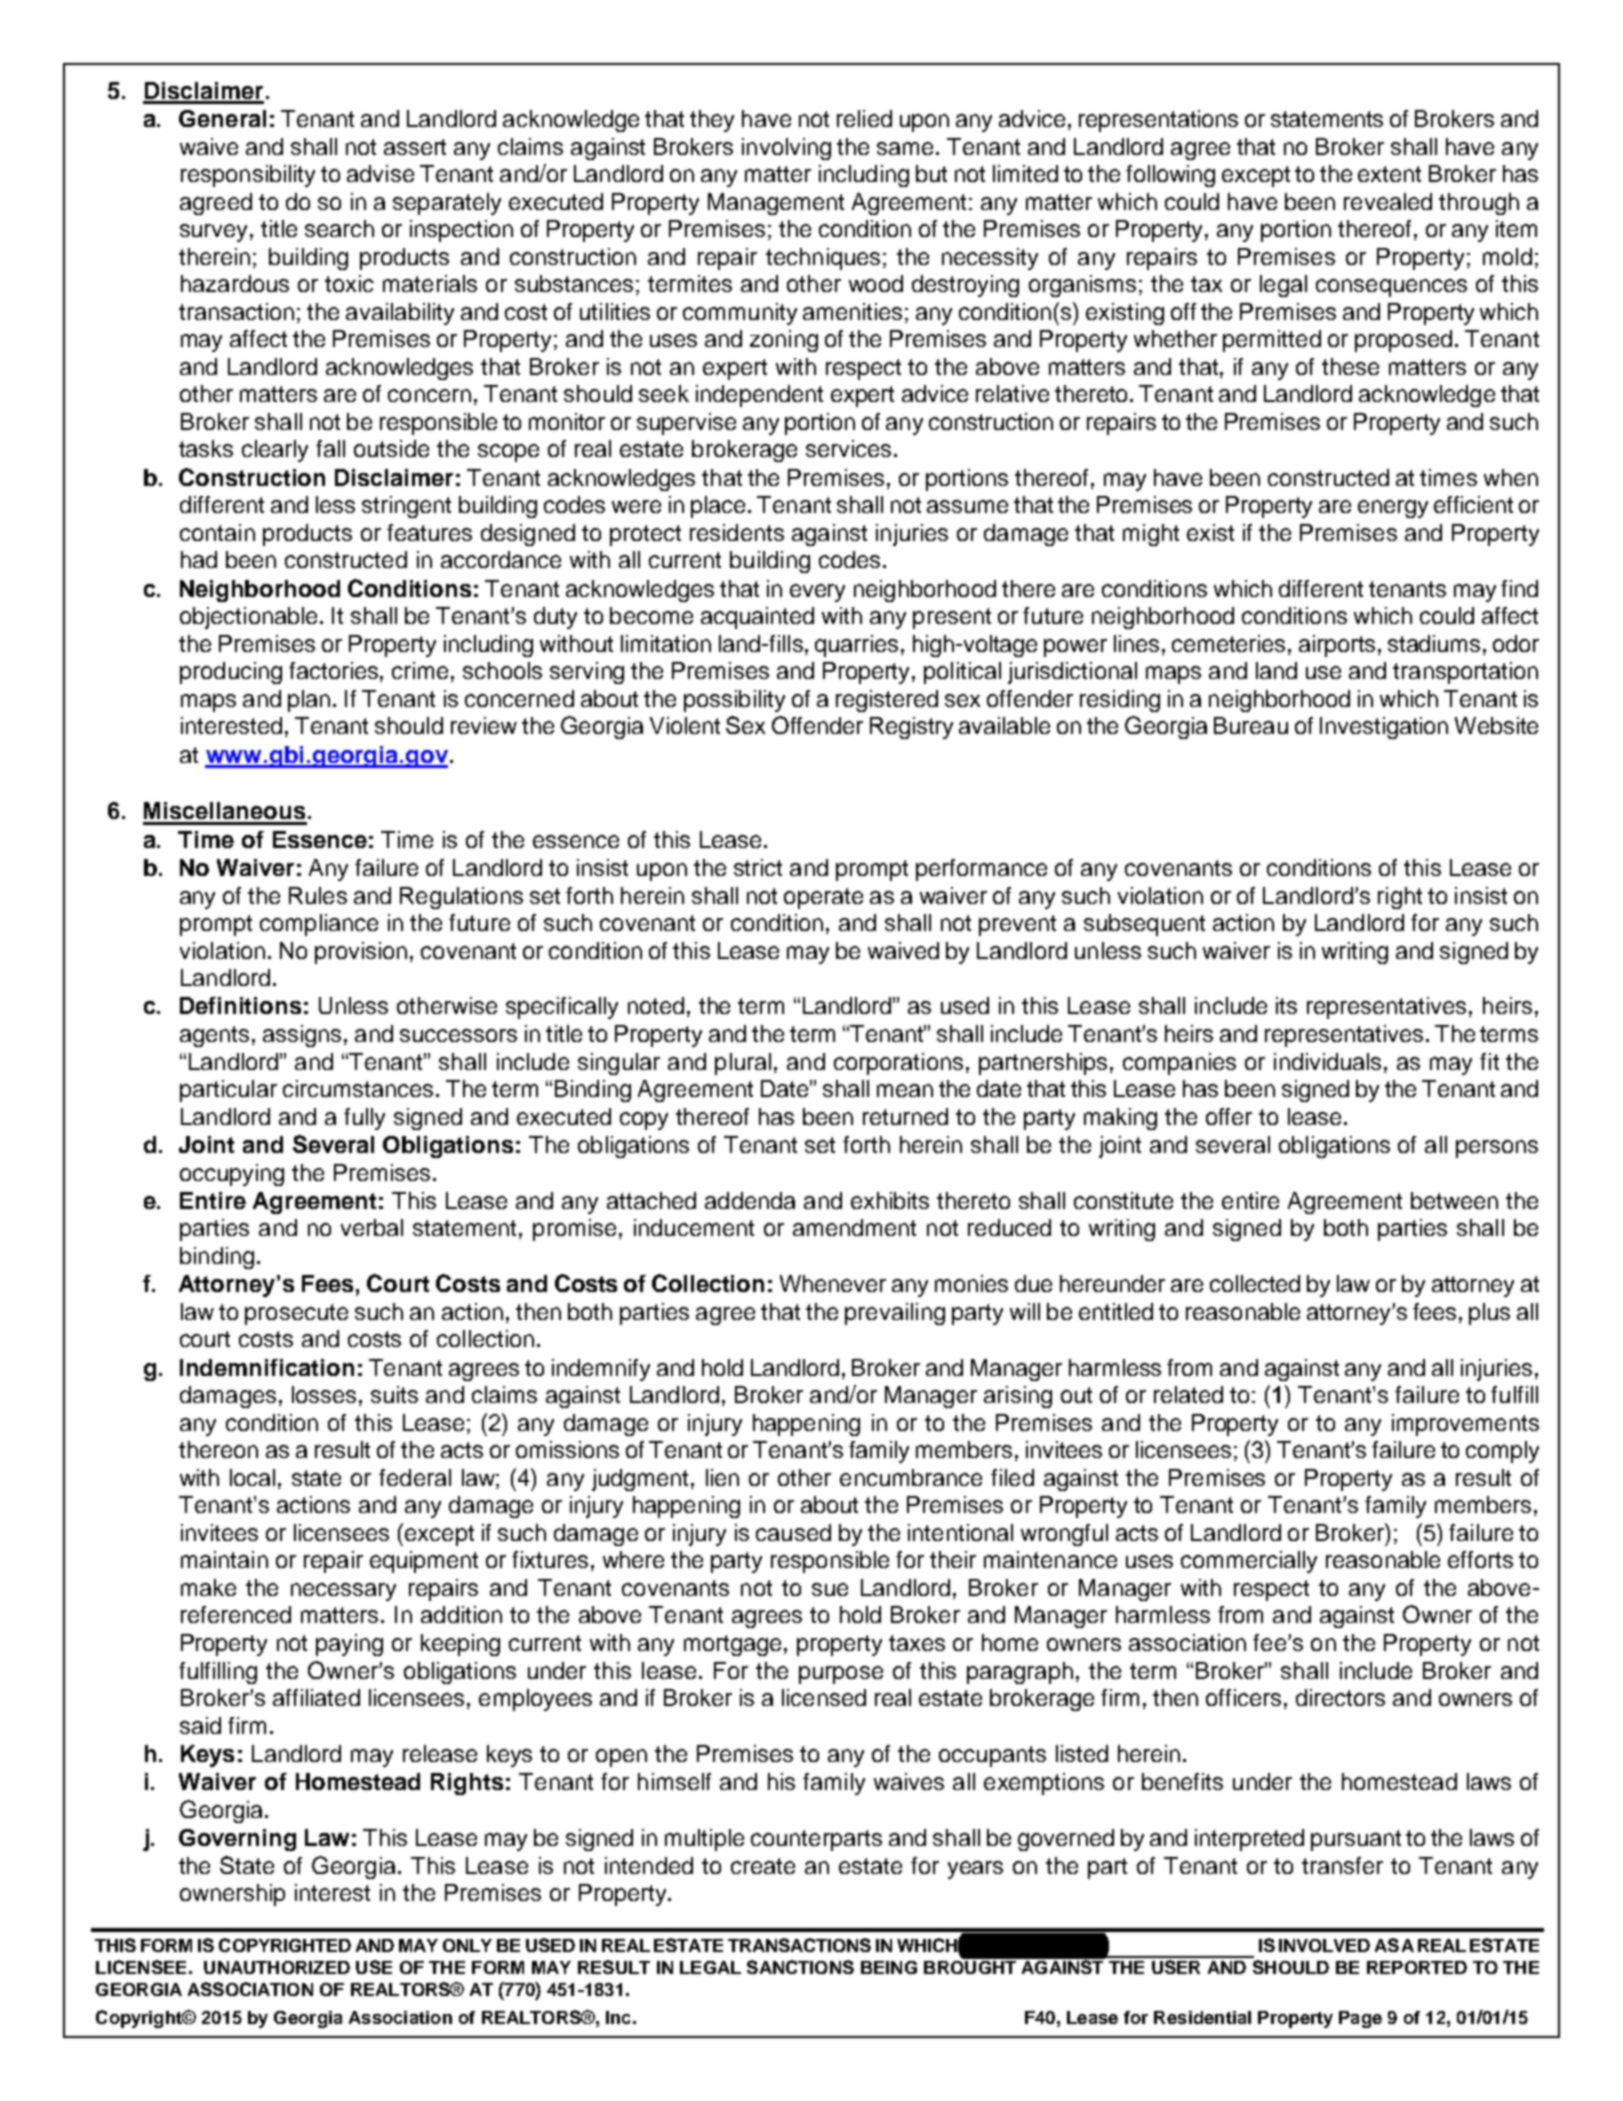 The height and width of the page is (2101, 1623). I want to click on improvements, so click(1465, 1425).
